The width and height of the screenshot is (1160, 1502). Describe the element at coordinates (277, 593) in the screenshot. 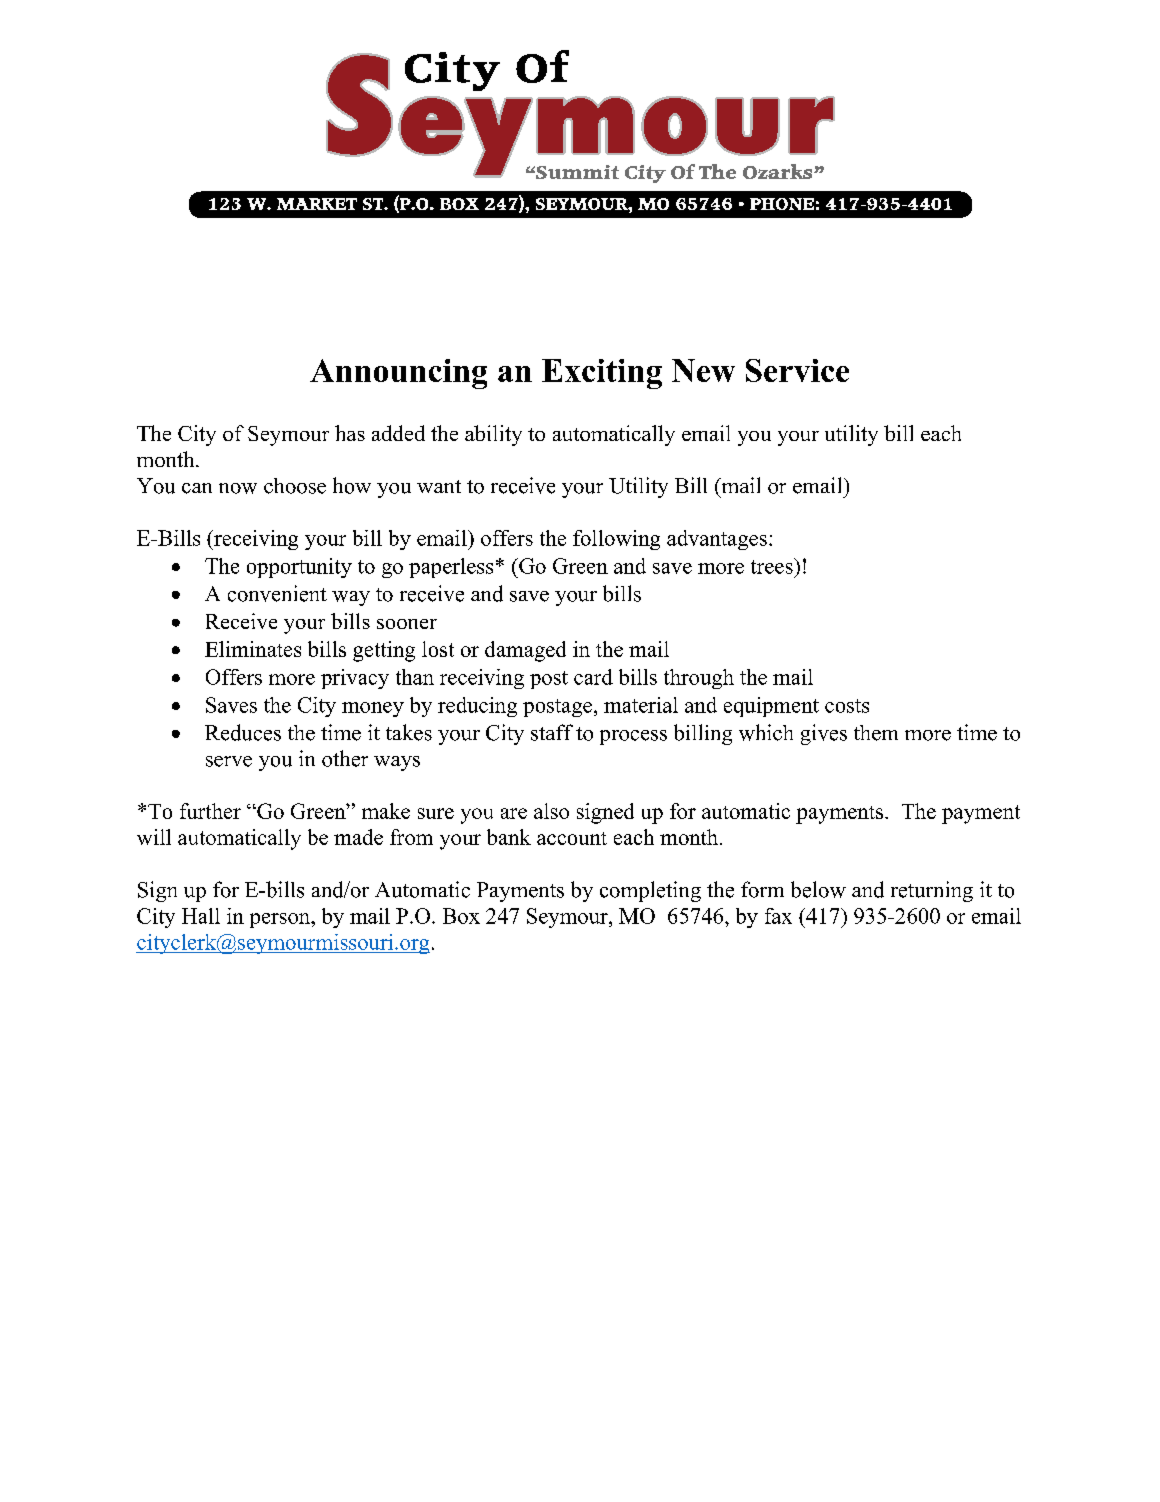

I see `convenient` at that location.
